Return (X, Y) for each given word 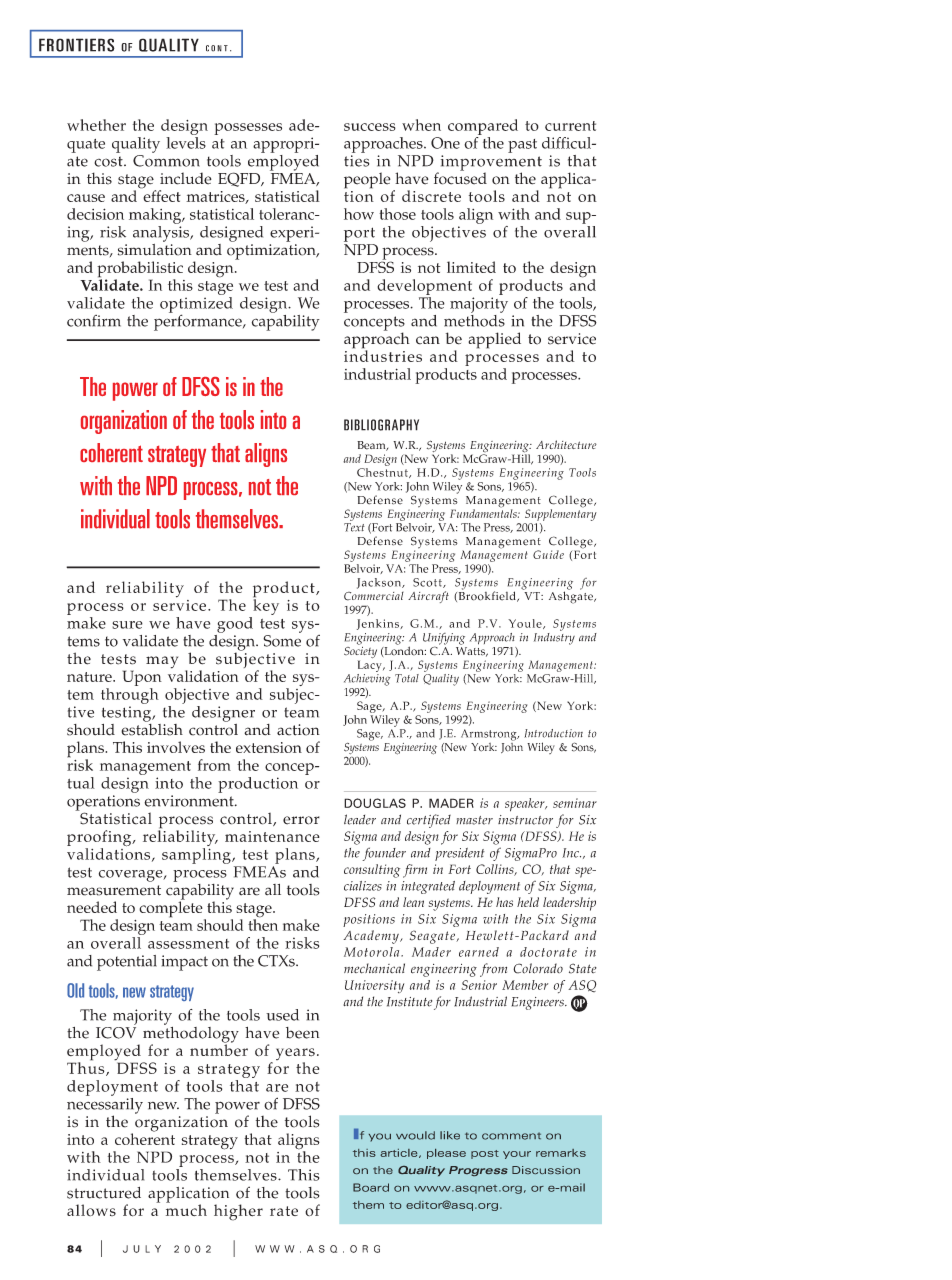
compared (483, 127)
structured (104, 1193)
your (517, 1155)
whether (96, 125)
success (370, 127)
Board (371, 1187)
